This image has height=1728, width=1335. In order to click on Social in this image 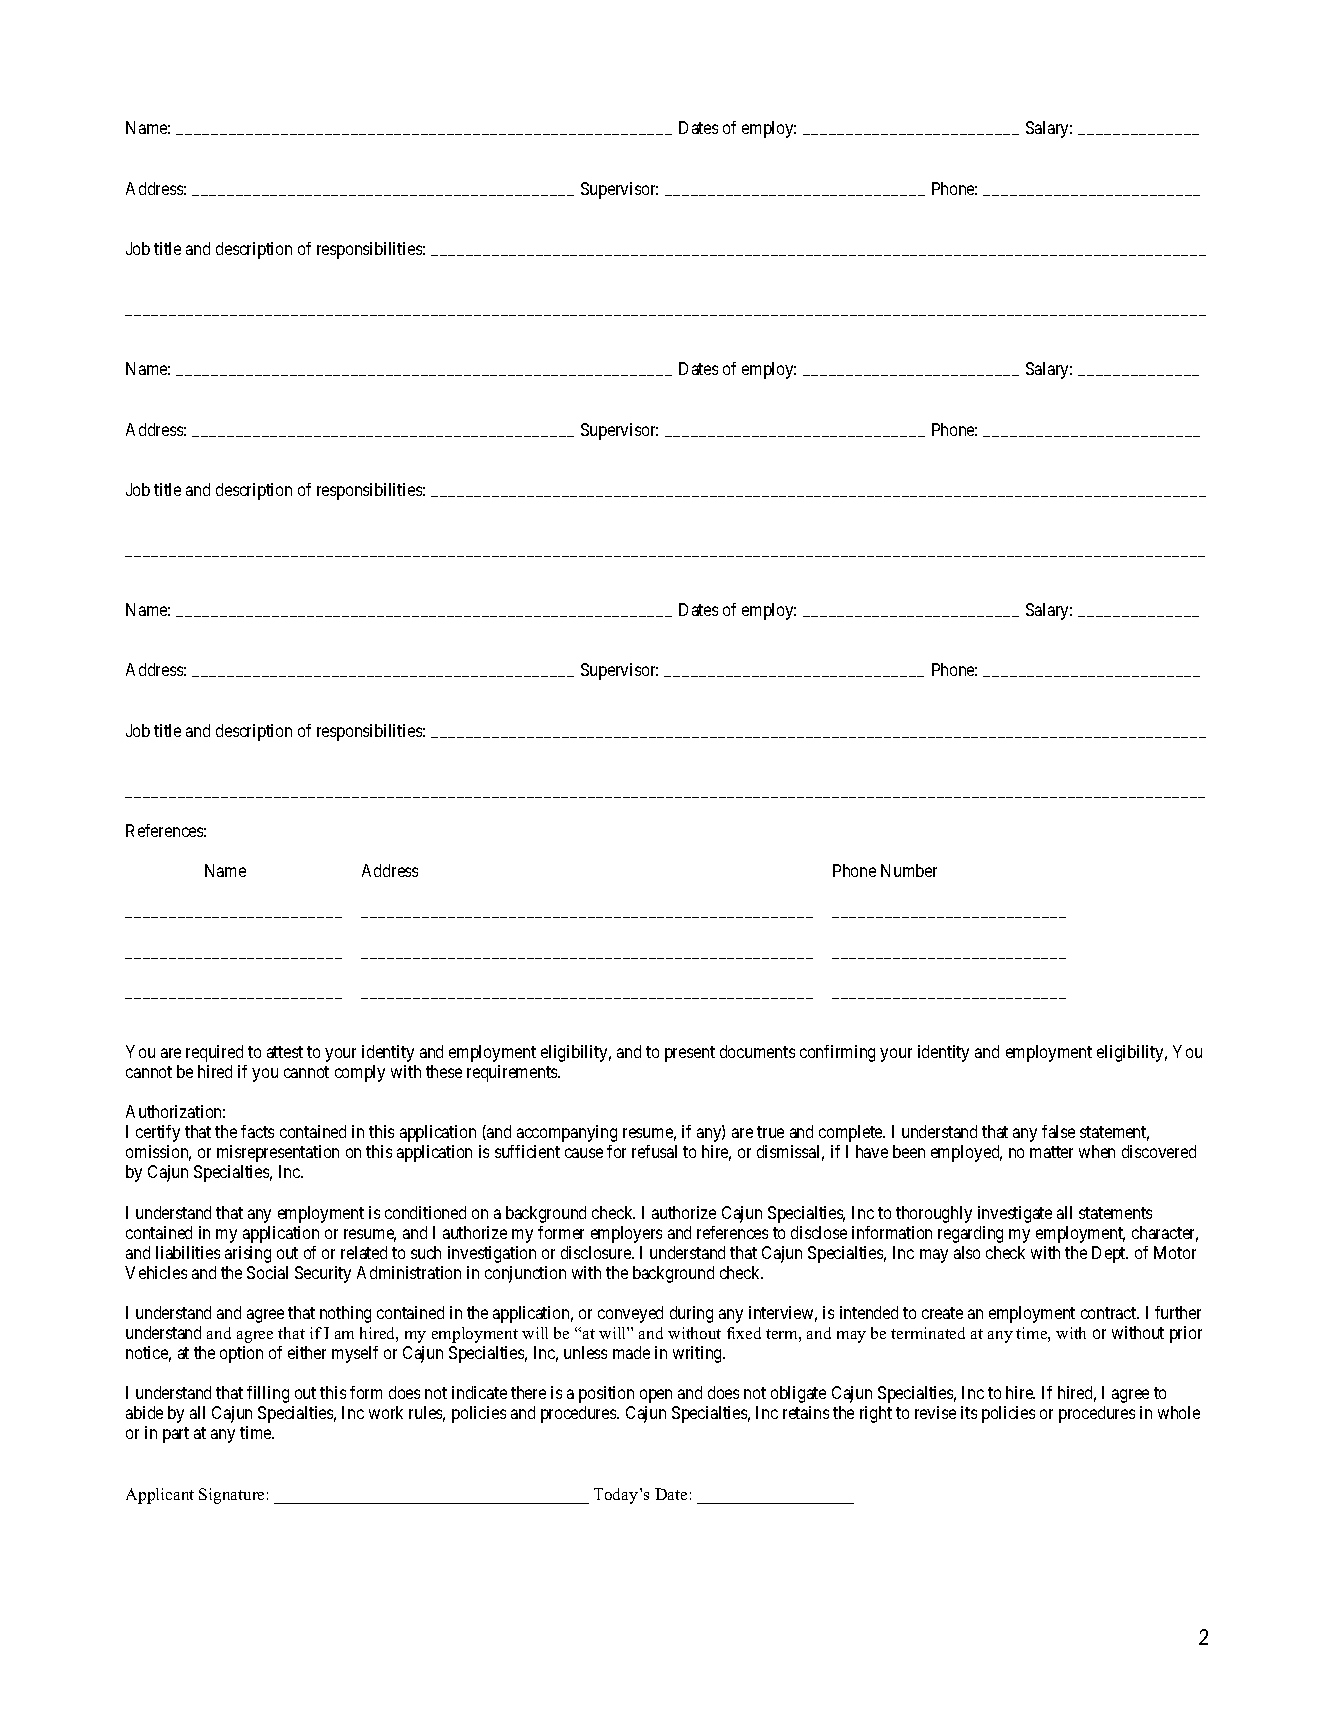, I will do `click(267, 1272)`.
